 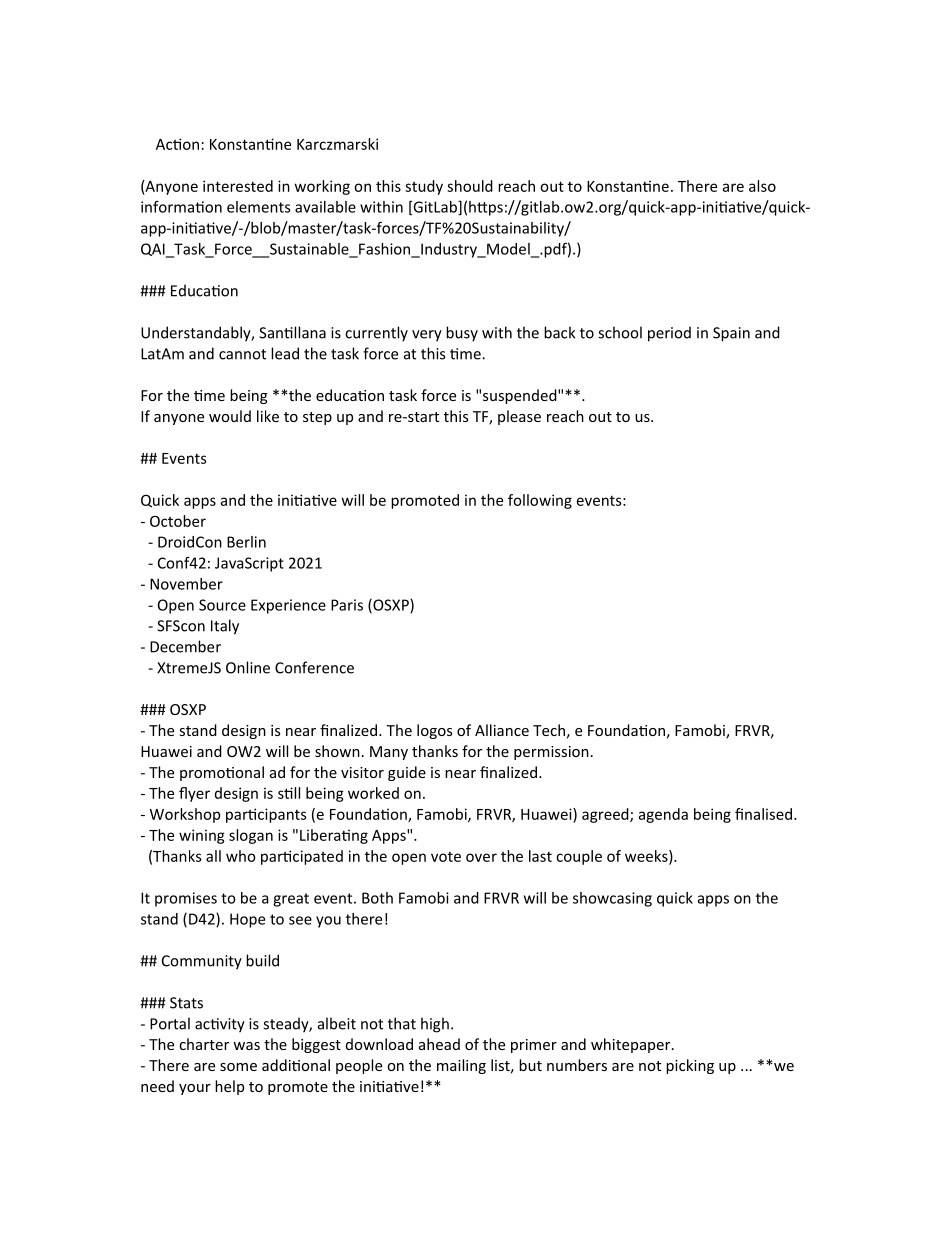 What do you see at coordinates (762, 186) in the screenshot?
I see `also` at bounding box center [762, 186].
